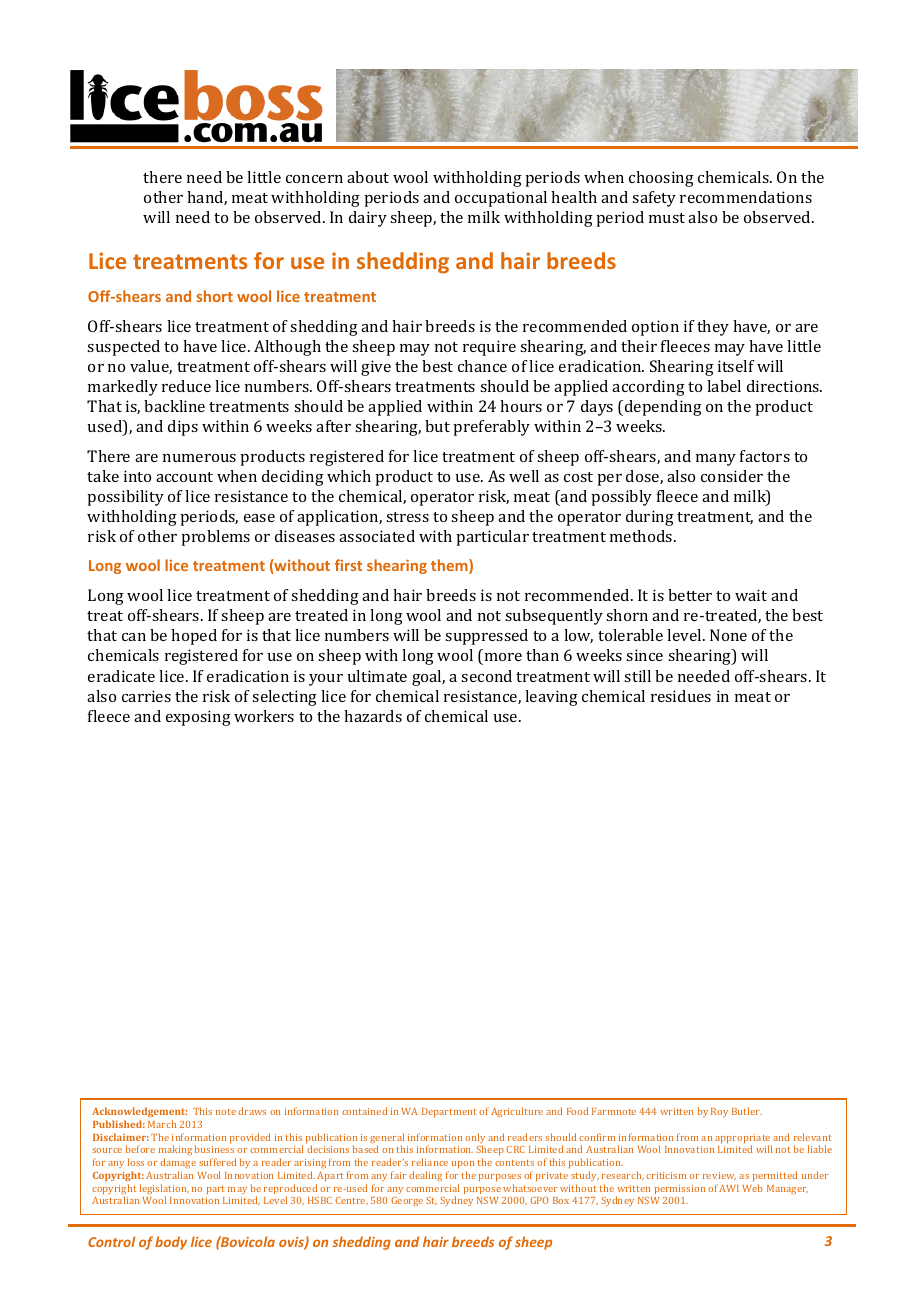 Image resolution: width=924 pixels, height=1309 pixels. What do you see at coordinates (486, 676) in the image?
I see `second` at bounding box center [486, 676].
